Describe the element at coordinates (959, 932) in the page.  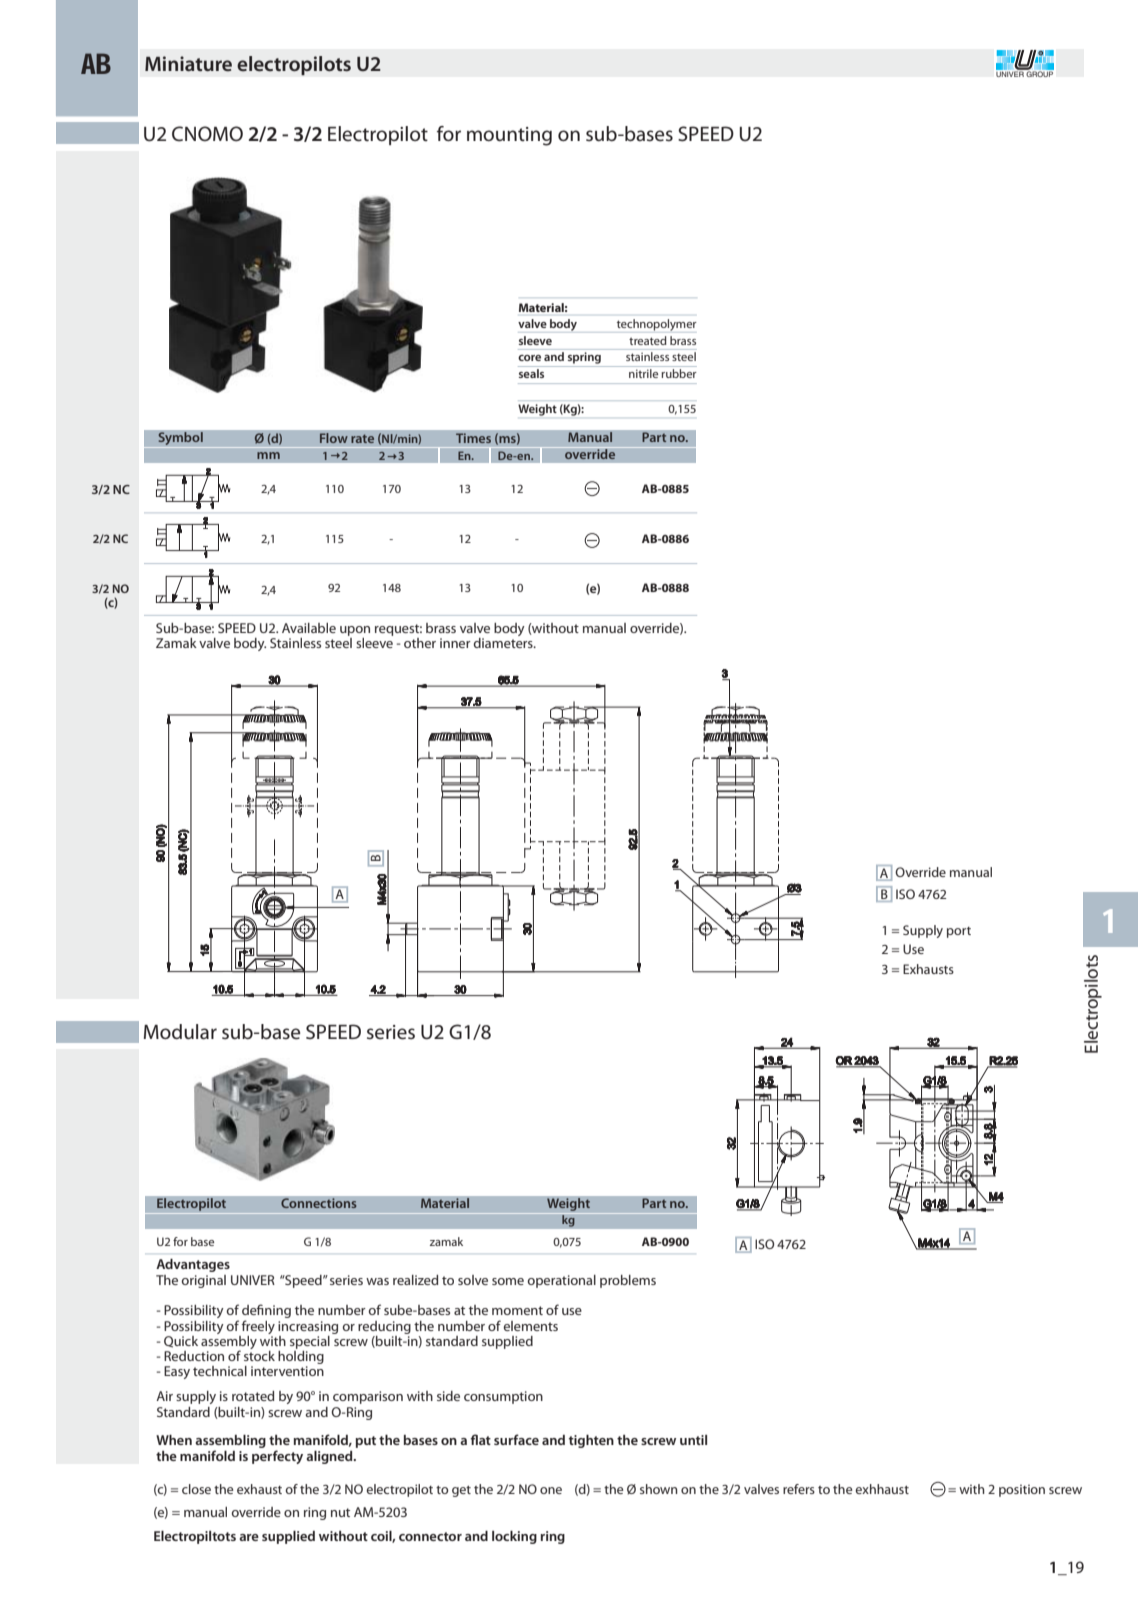
I see `port` at that location.
